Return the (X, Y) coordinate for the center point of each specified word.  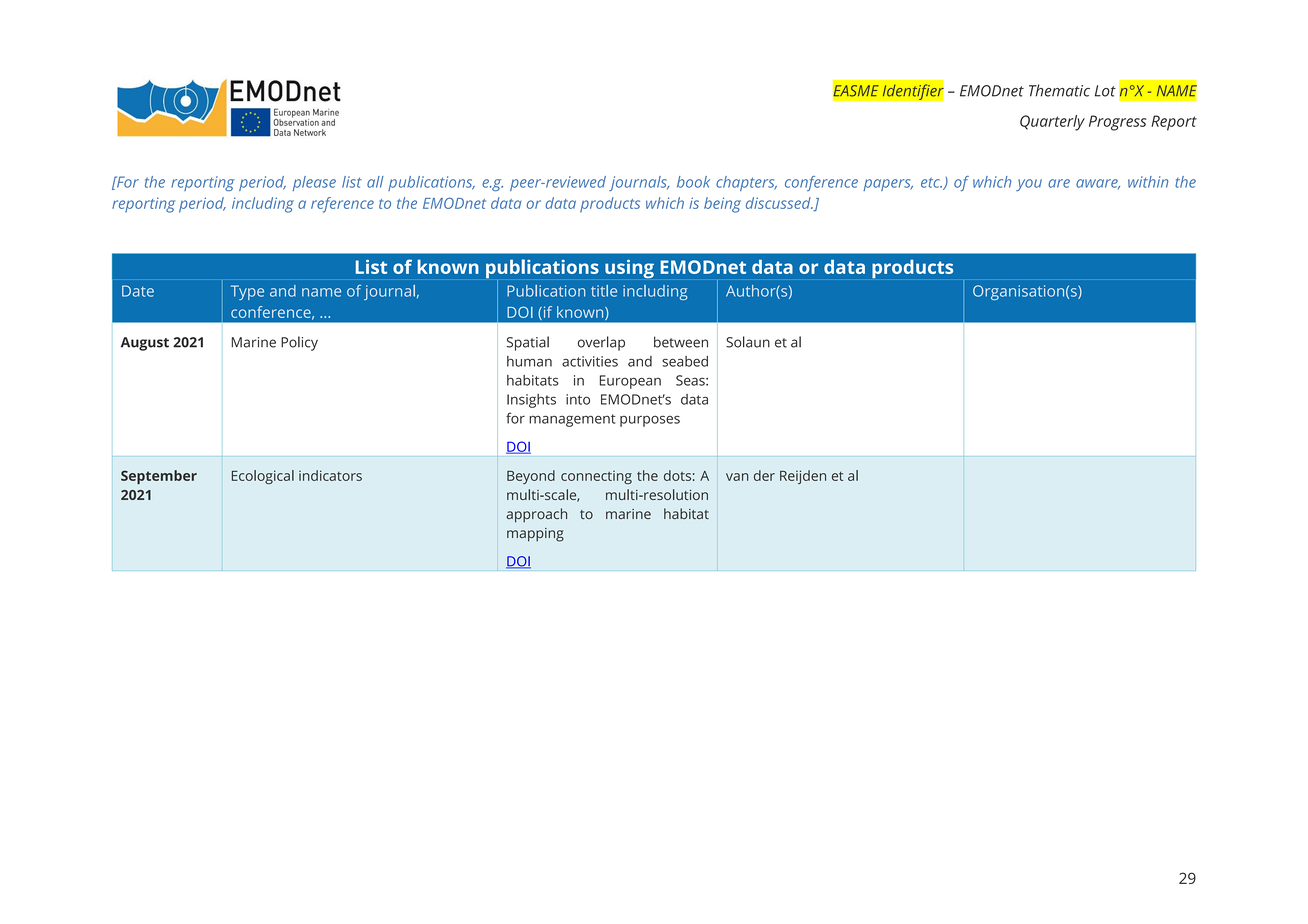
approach (536, 515)
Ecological (263, 477)
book (693, 182)
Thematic (1059, 90)
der (764, 475)
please (314, 183)
